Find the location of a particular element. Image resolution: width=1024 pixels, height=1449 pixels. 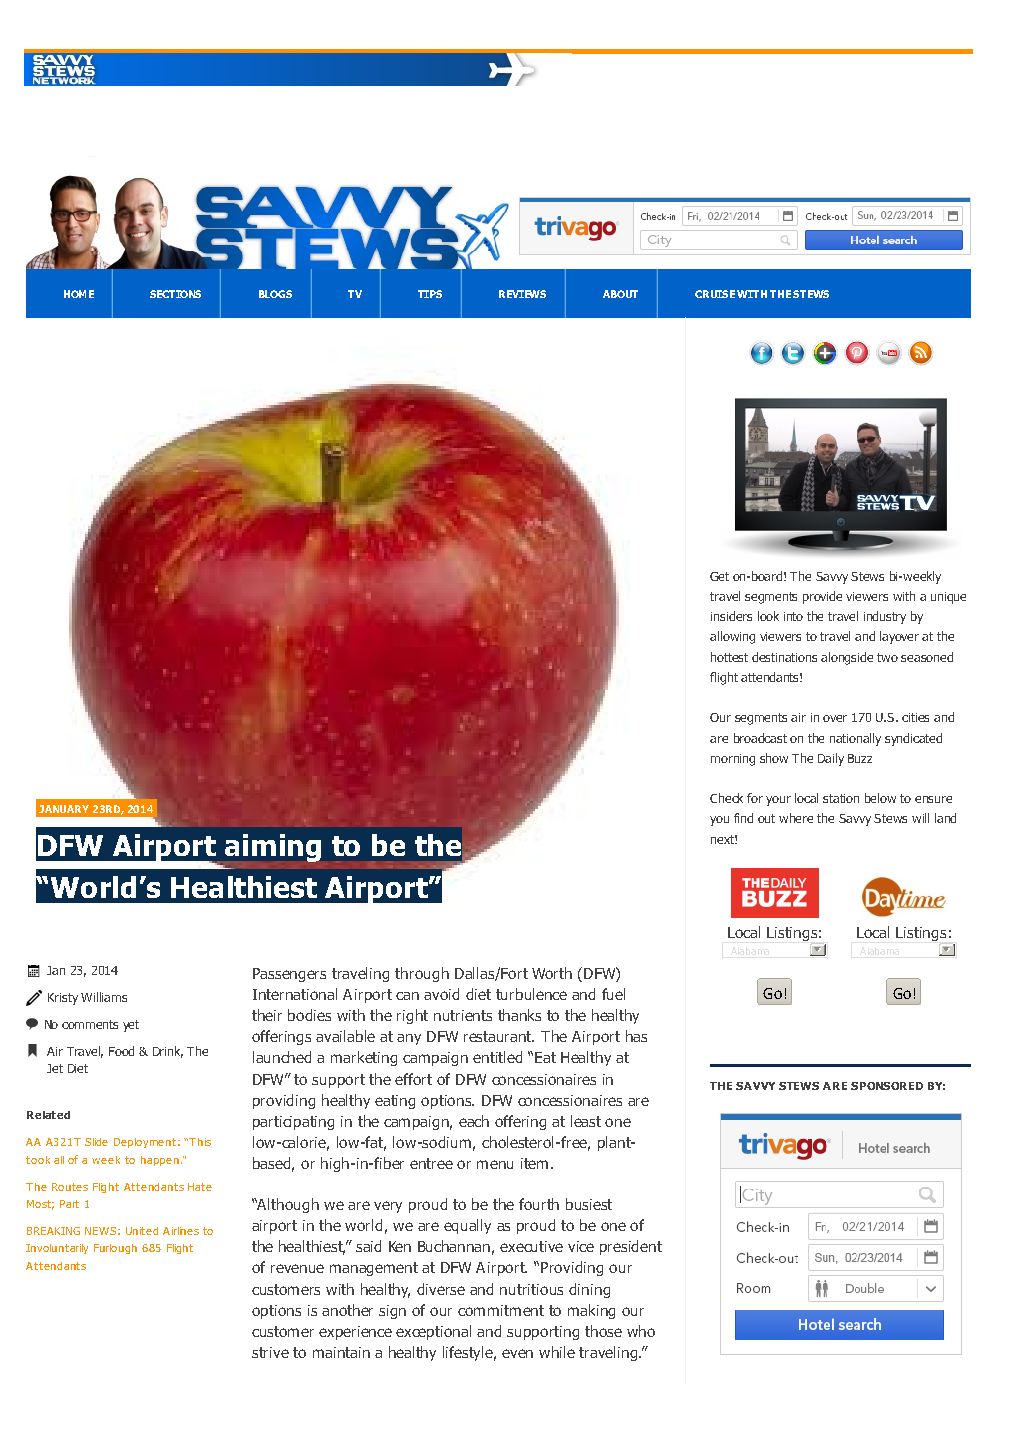

SECTIONS is located at coordinates (175, 294).
